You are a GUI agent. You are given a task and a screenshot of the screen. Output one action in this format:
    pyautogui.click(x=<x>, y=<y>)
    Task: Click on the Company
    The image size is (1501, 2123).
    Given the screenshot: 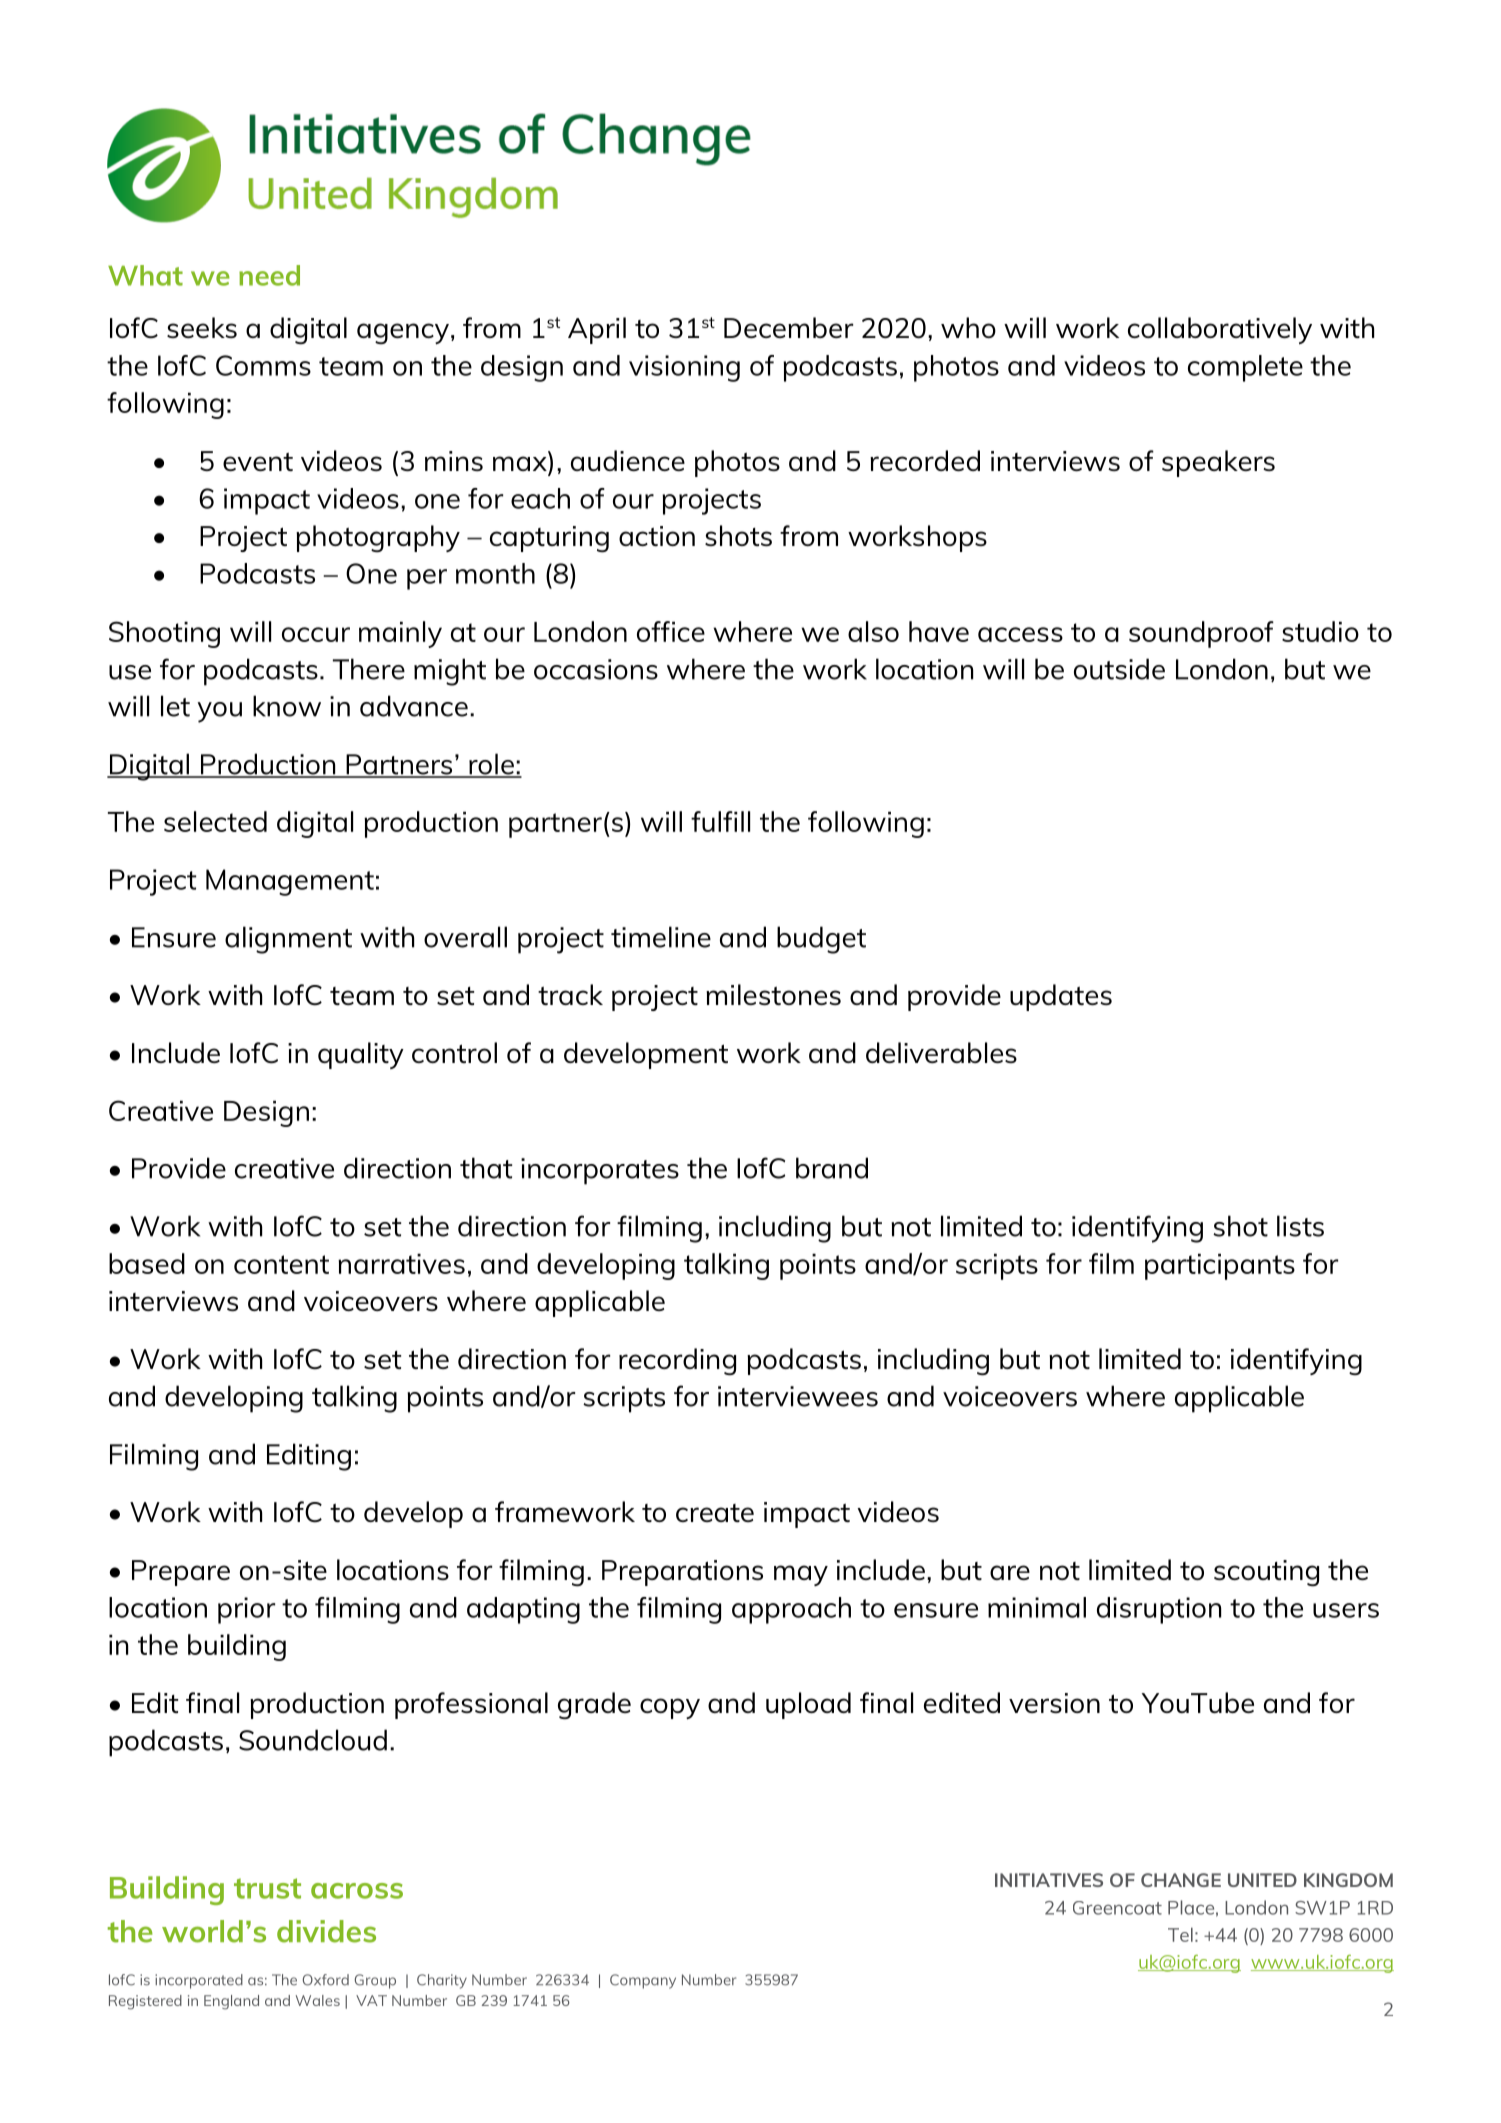 What is the action you would take?
    pyautogui.click(x=643, y=1981)
